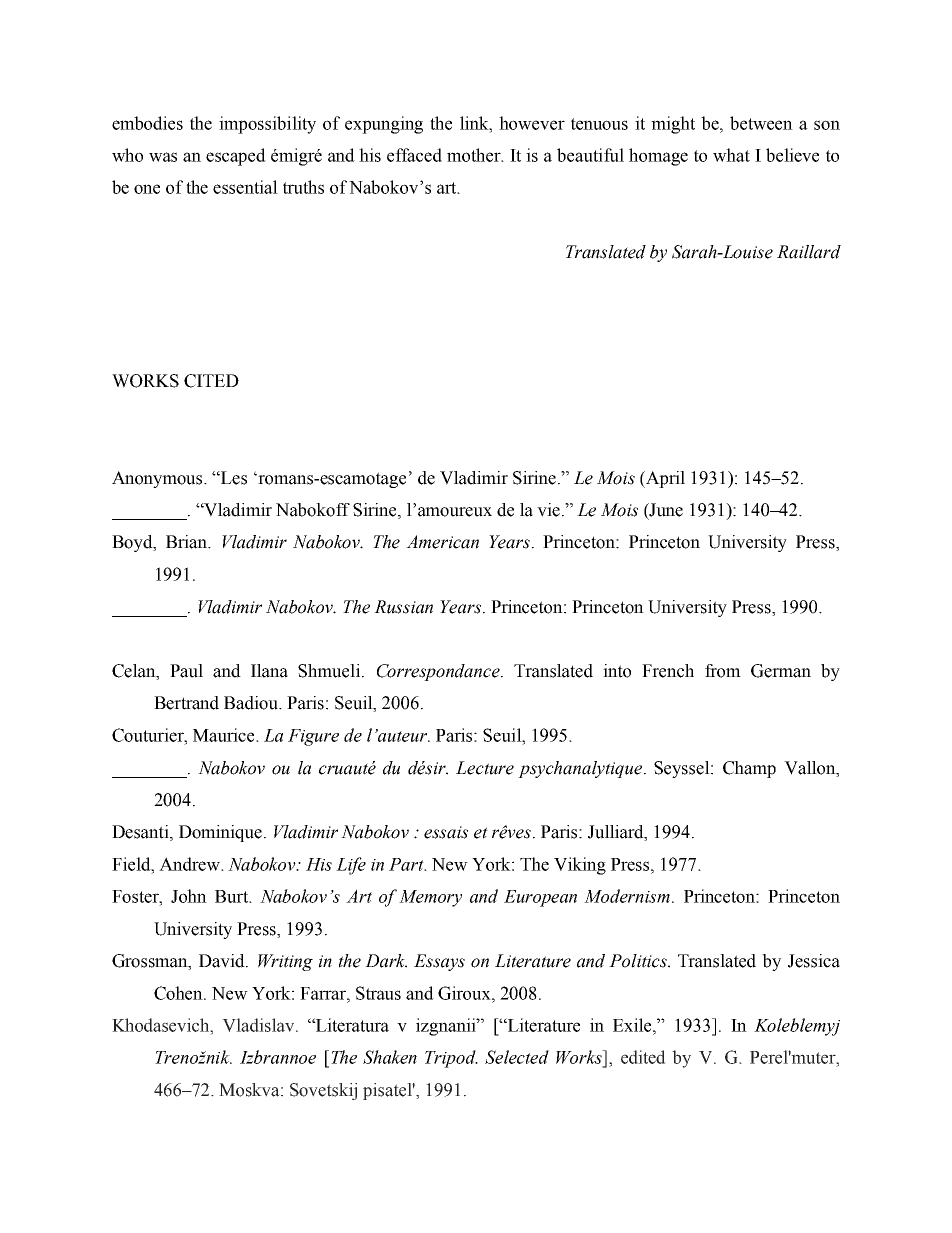 This page has width=952, height=1233. What do you see at coordinates (731, 155) in the page?
I see `what` at bounding box center [731, 155].
